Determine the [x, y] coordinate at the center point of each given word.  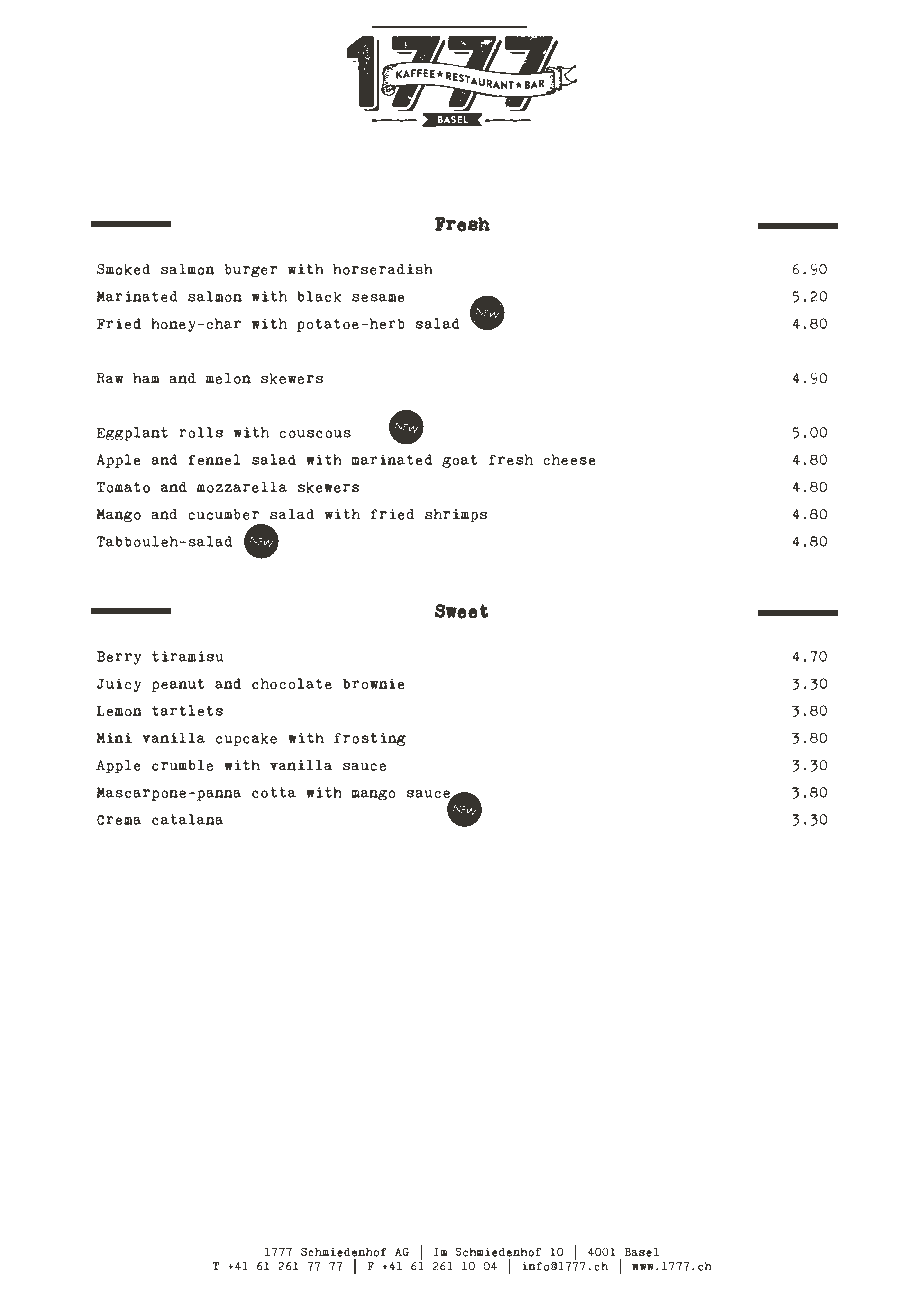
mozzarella [242, 487]
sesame [378, 298]
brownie [373, 684]
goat [459, 461]
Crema [119, 820]
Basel [641, 1252]
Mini [114, 738]
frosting [370, 739]
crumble [182, 765]
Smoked [123, 269]
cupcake [246, 739]
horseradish [383, 269]
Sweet [461, 611]
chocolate [292, 684]
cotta [274, 792]
